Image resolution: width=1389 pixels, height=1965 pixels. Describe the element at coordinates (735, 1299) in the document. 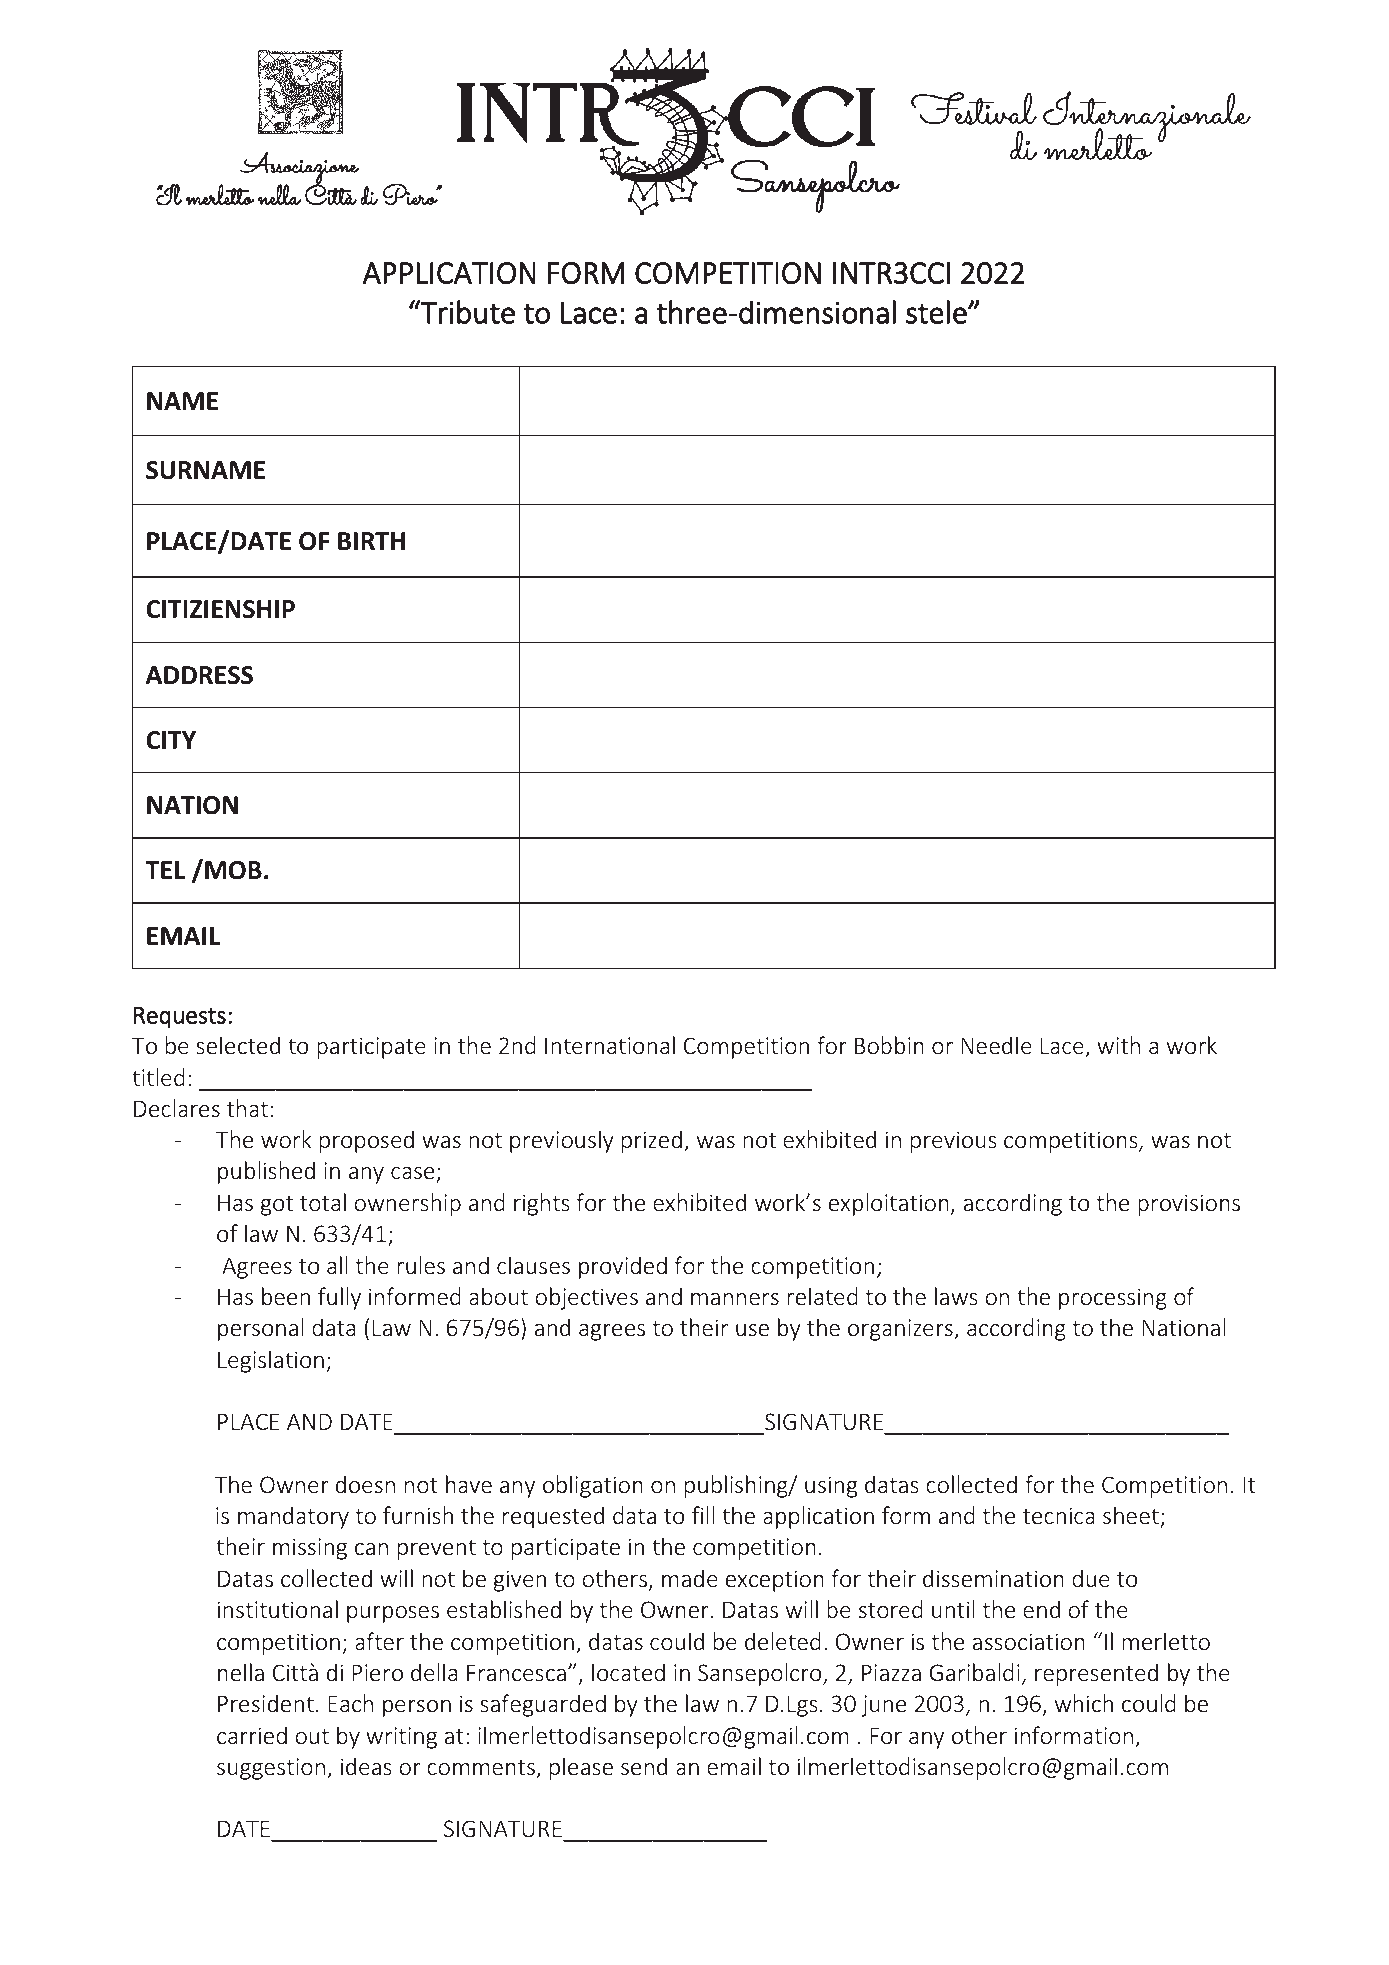

I see `manners` at that location.
